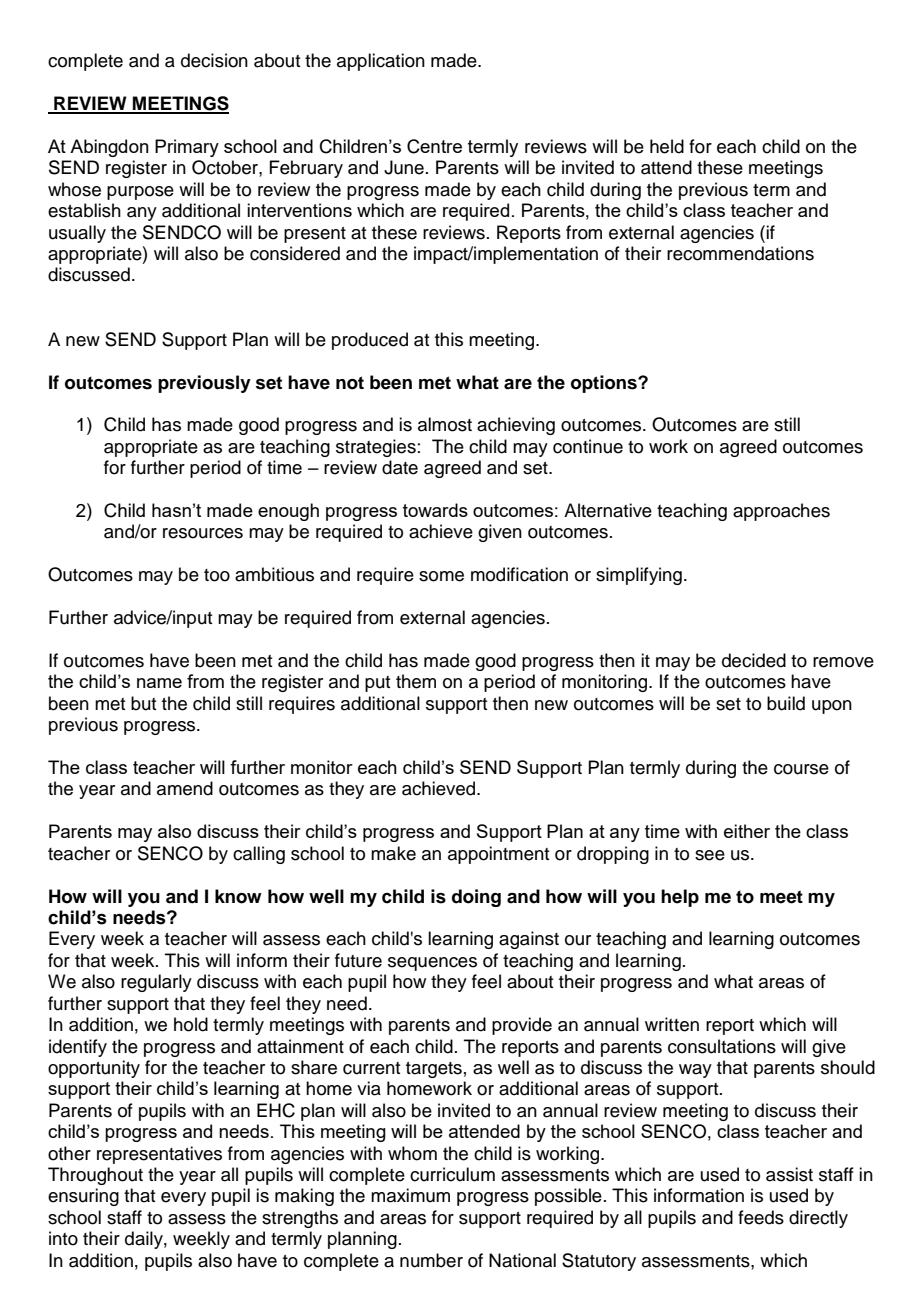 This screenshot has height=1307, width=924. I want to click on Primary, so click(187, 148).
